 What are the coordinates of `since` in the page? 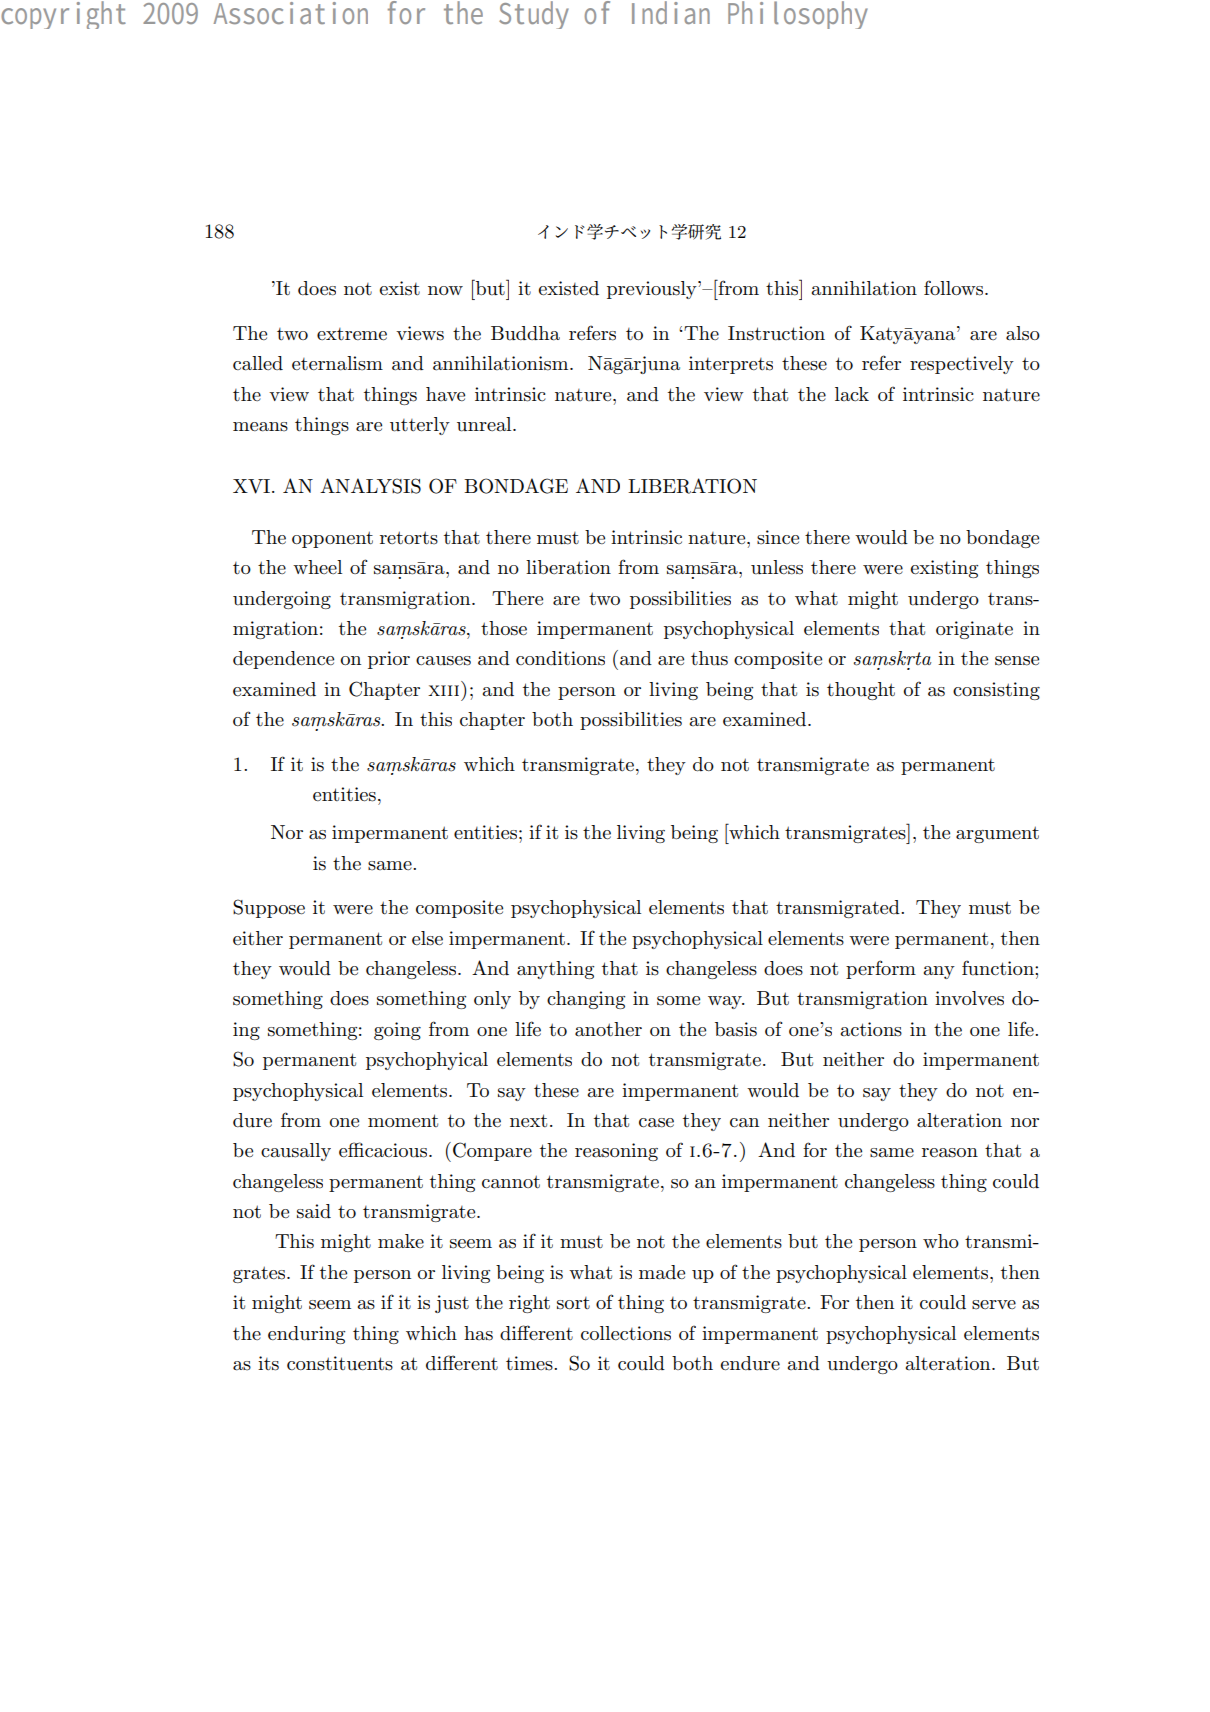 It's located at (778, 537).
